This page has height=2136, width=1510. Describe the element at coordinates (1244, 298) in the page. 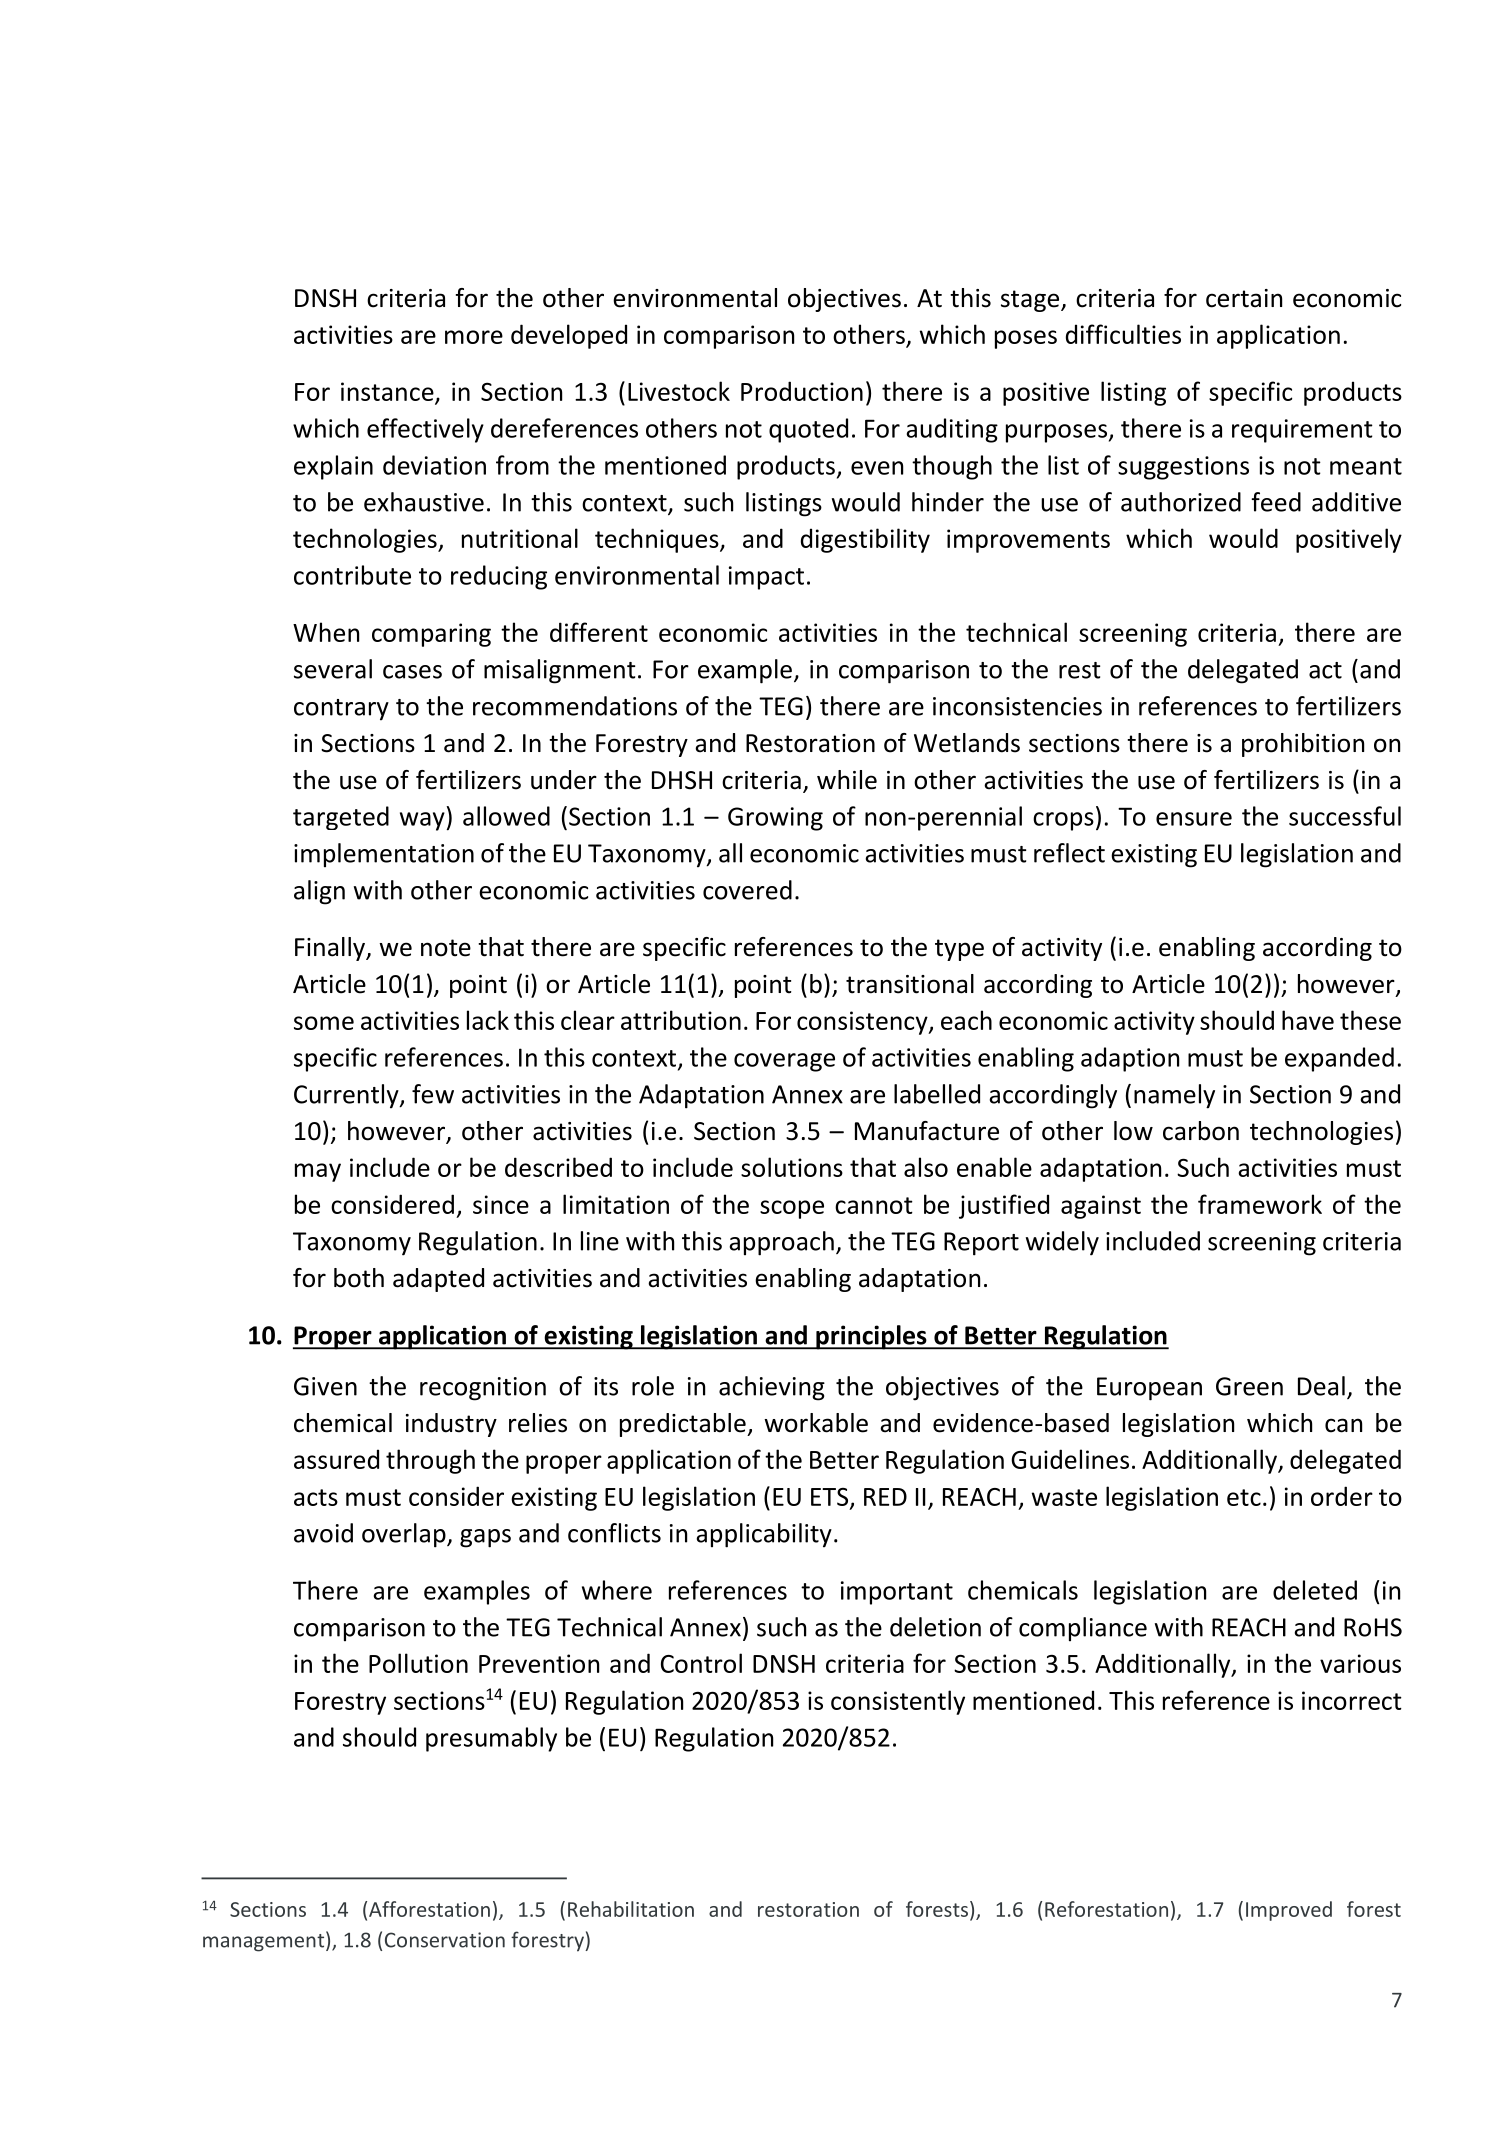

I see `certain` at that location.
